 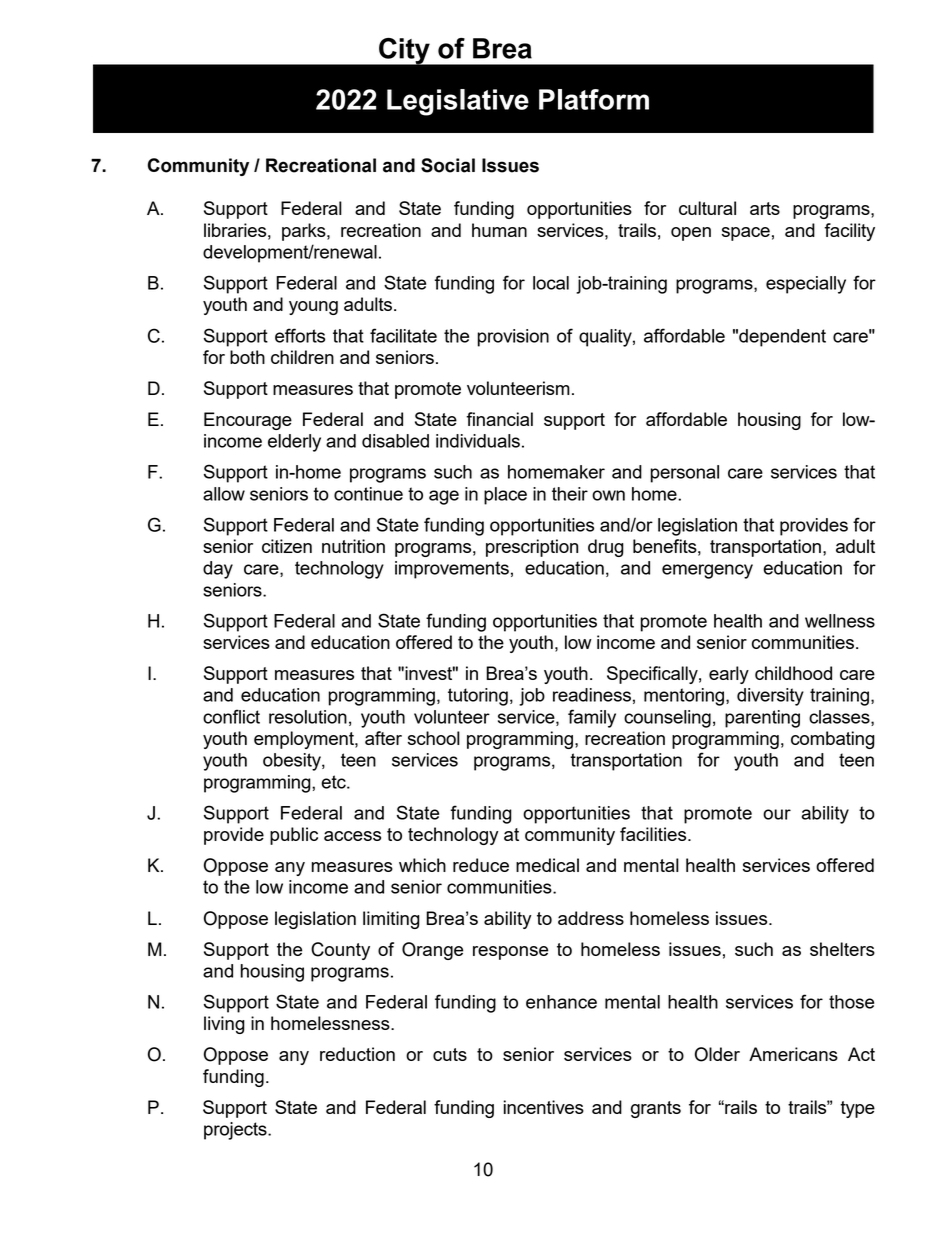 I want to click on citizen, so click(x=287, y=546).
